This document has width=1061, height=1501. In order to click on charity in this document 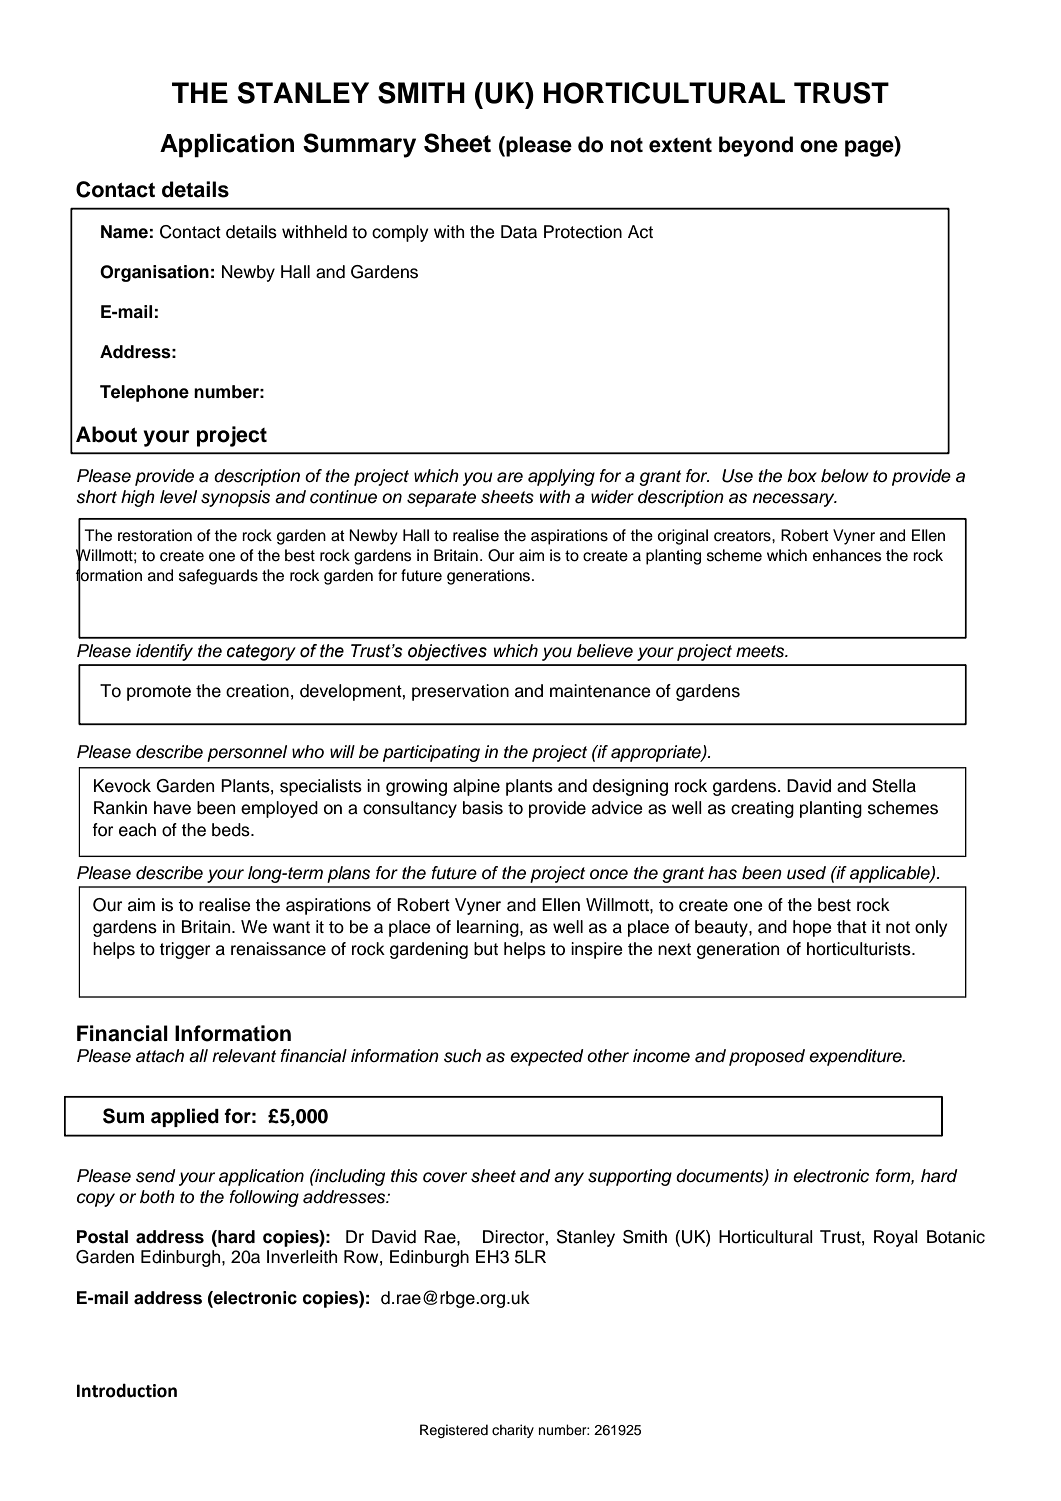, I will do `click(513, 1431)`.
